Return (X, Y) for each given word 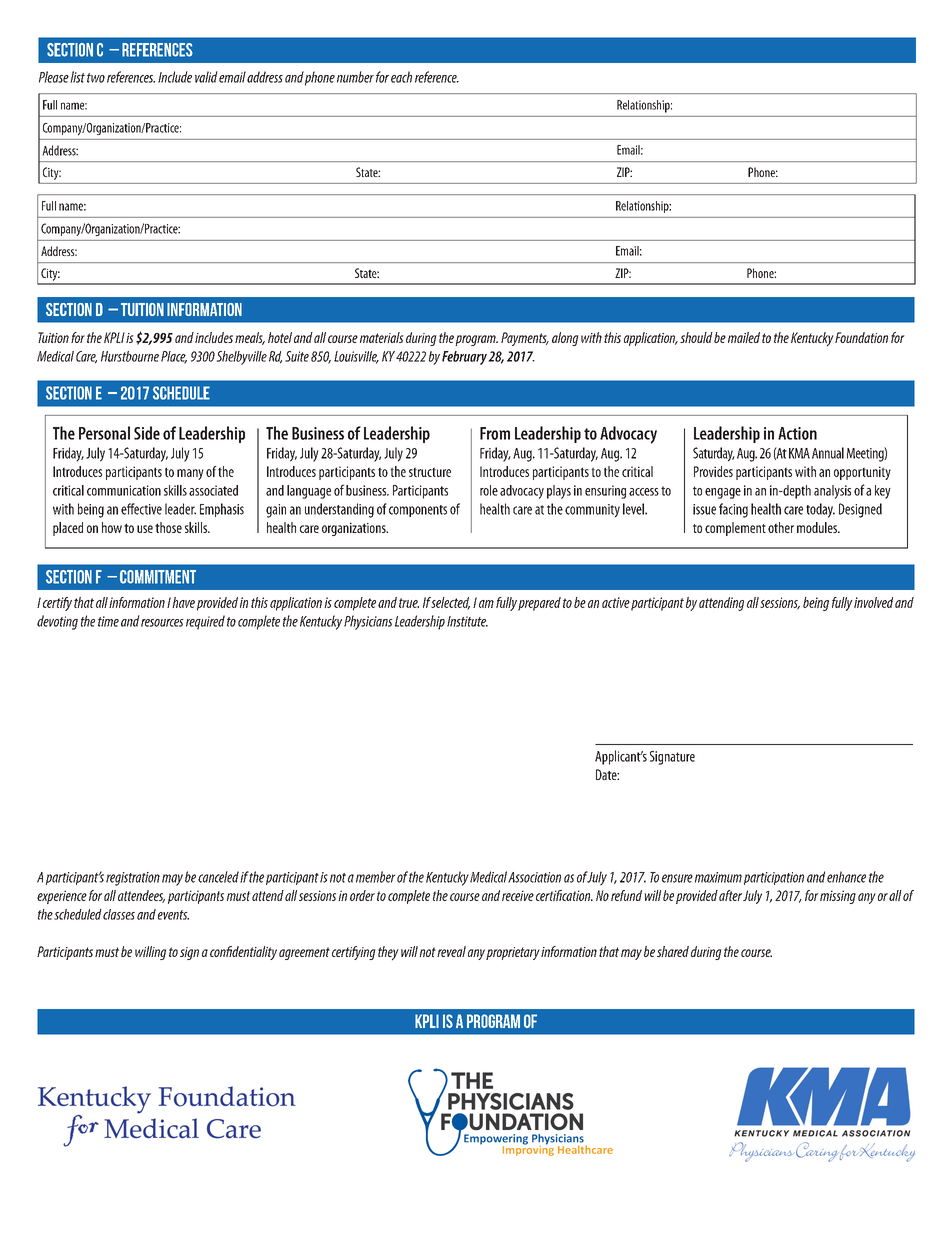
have (183, 602)
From (495, 433)
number (355, 77)
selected (450, 603)
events (173, 915)
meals (250, 338)
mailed (744, 337)
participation (774, 878)
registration (133, 879)
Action (797, 433)
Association (534, 877)
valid (206, 77)
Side (147, 433)
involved (873, 602)
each (401, 77)
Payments (525, 339)
